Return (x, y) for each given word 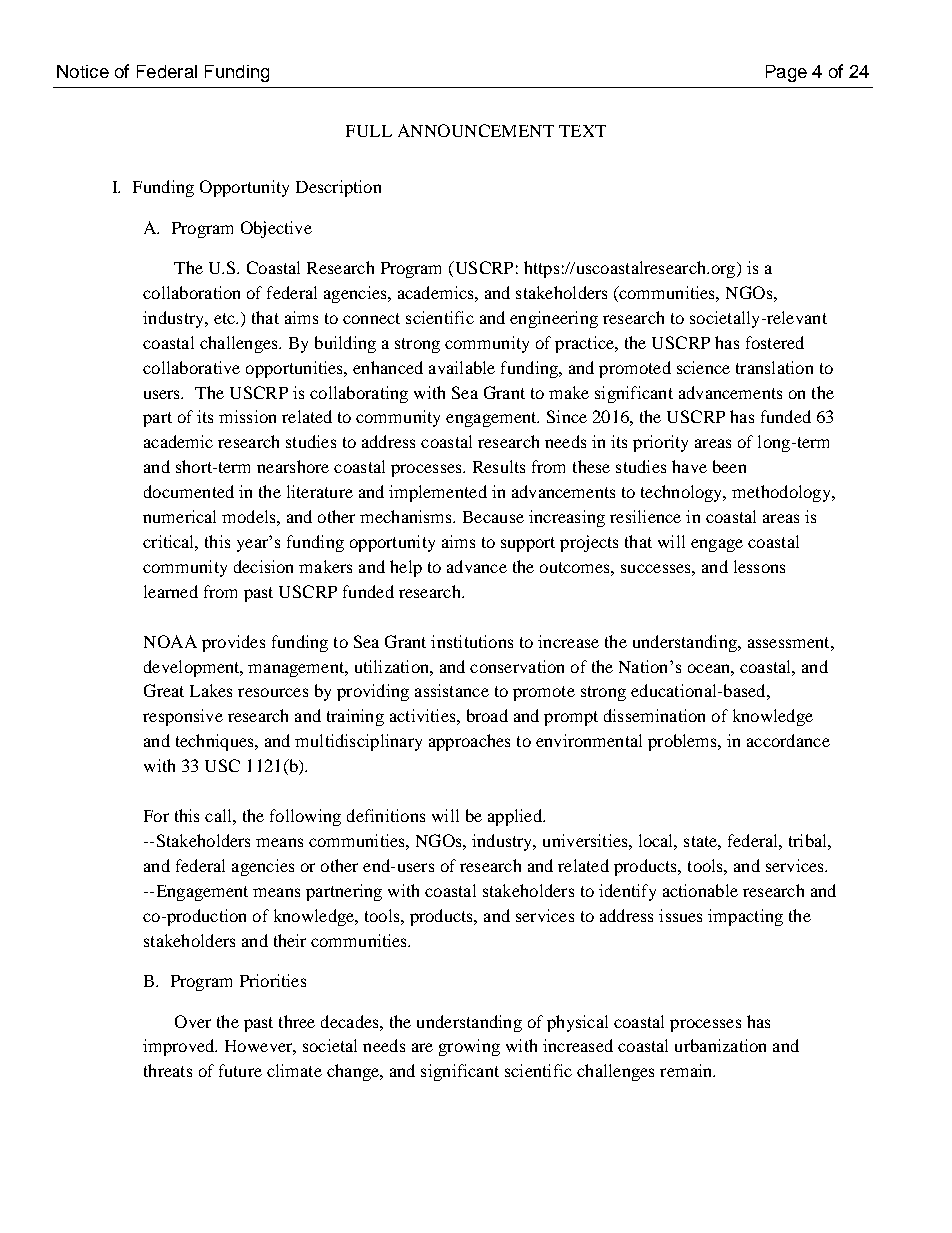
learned (171, 591)
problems (683, 742)
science (703, 367)
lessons (759, 566)
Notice (83, 71)
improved (180, 1047)
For (156, 816)
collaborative (191, 367)
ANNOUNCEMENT (476, 130)
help (406, 568)
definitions (386, 815)
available (462, 367)
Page (786, 73)
